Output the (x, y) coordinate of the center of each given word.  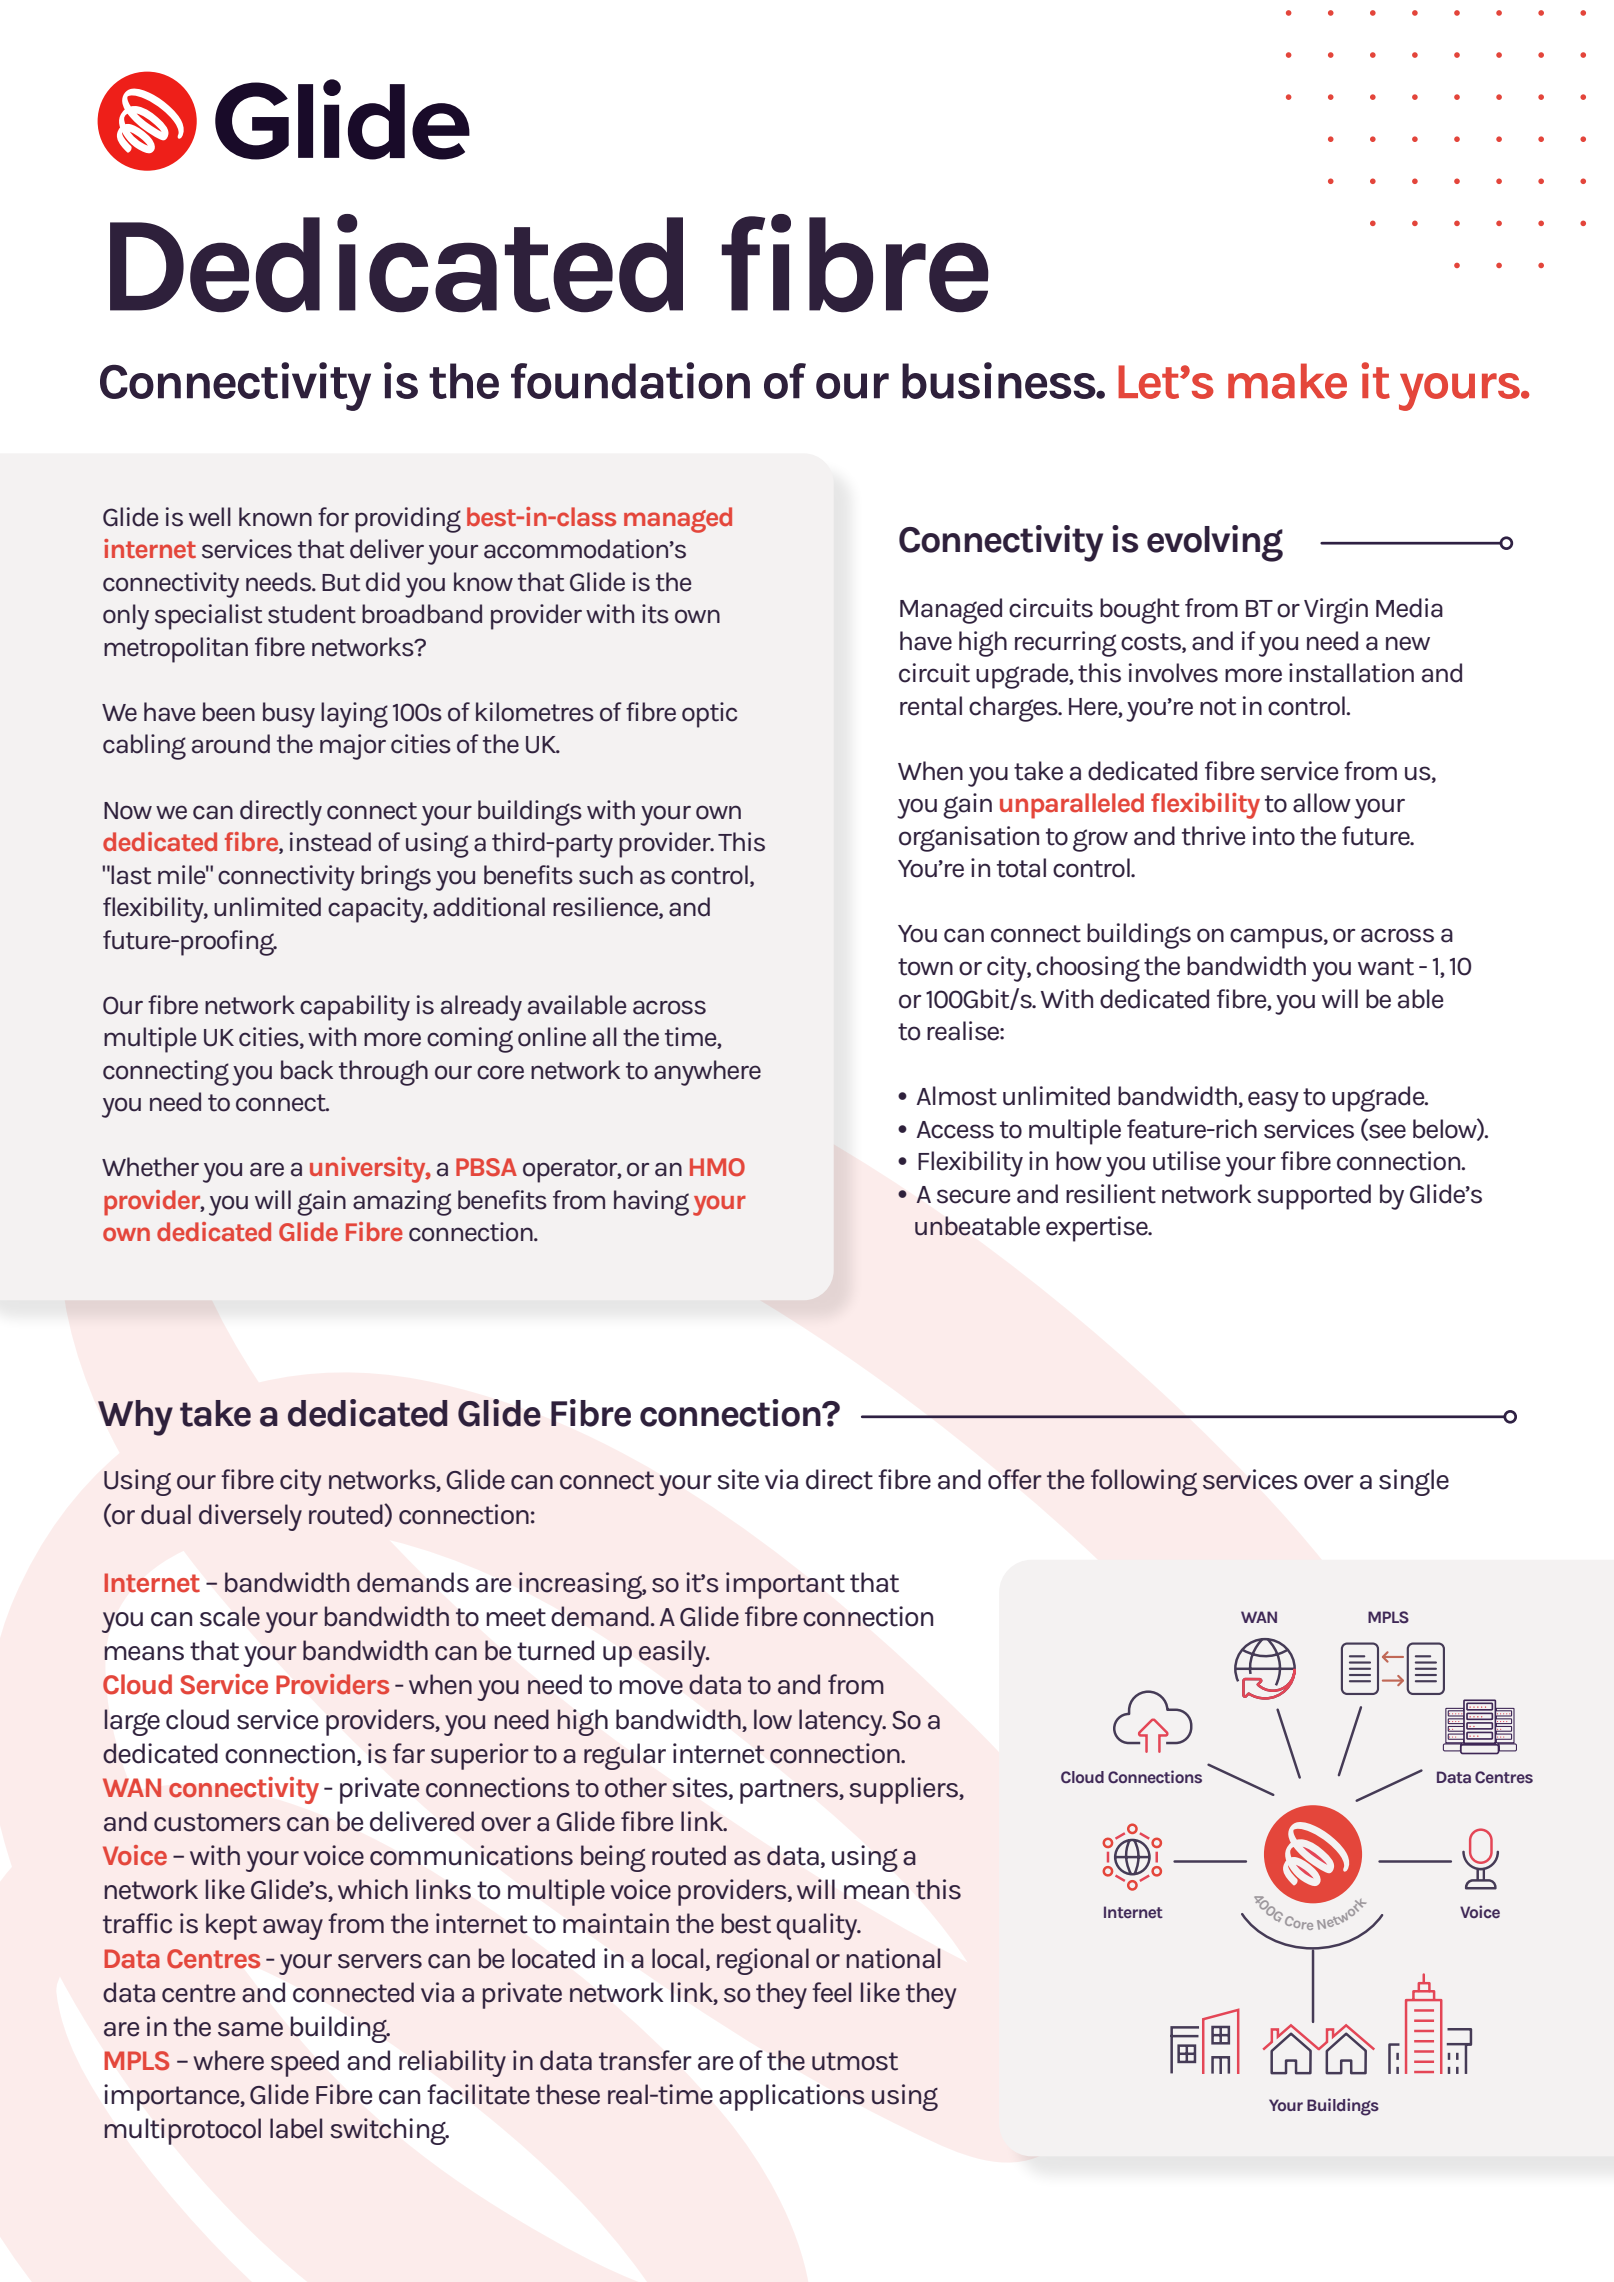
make (1287, 381)
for (333, 517)
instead (330, 842)
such (606, 875)
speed (305, 2063)
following (1144, 1482)
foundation (630, 380)
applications (792, 2097)
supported (1314, 1197)
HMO (717, 1167)
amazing (402, 1203)
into (1274, 836)
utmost (855, 2061)
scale (230, 1616)
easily (673, 1653)
